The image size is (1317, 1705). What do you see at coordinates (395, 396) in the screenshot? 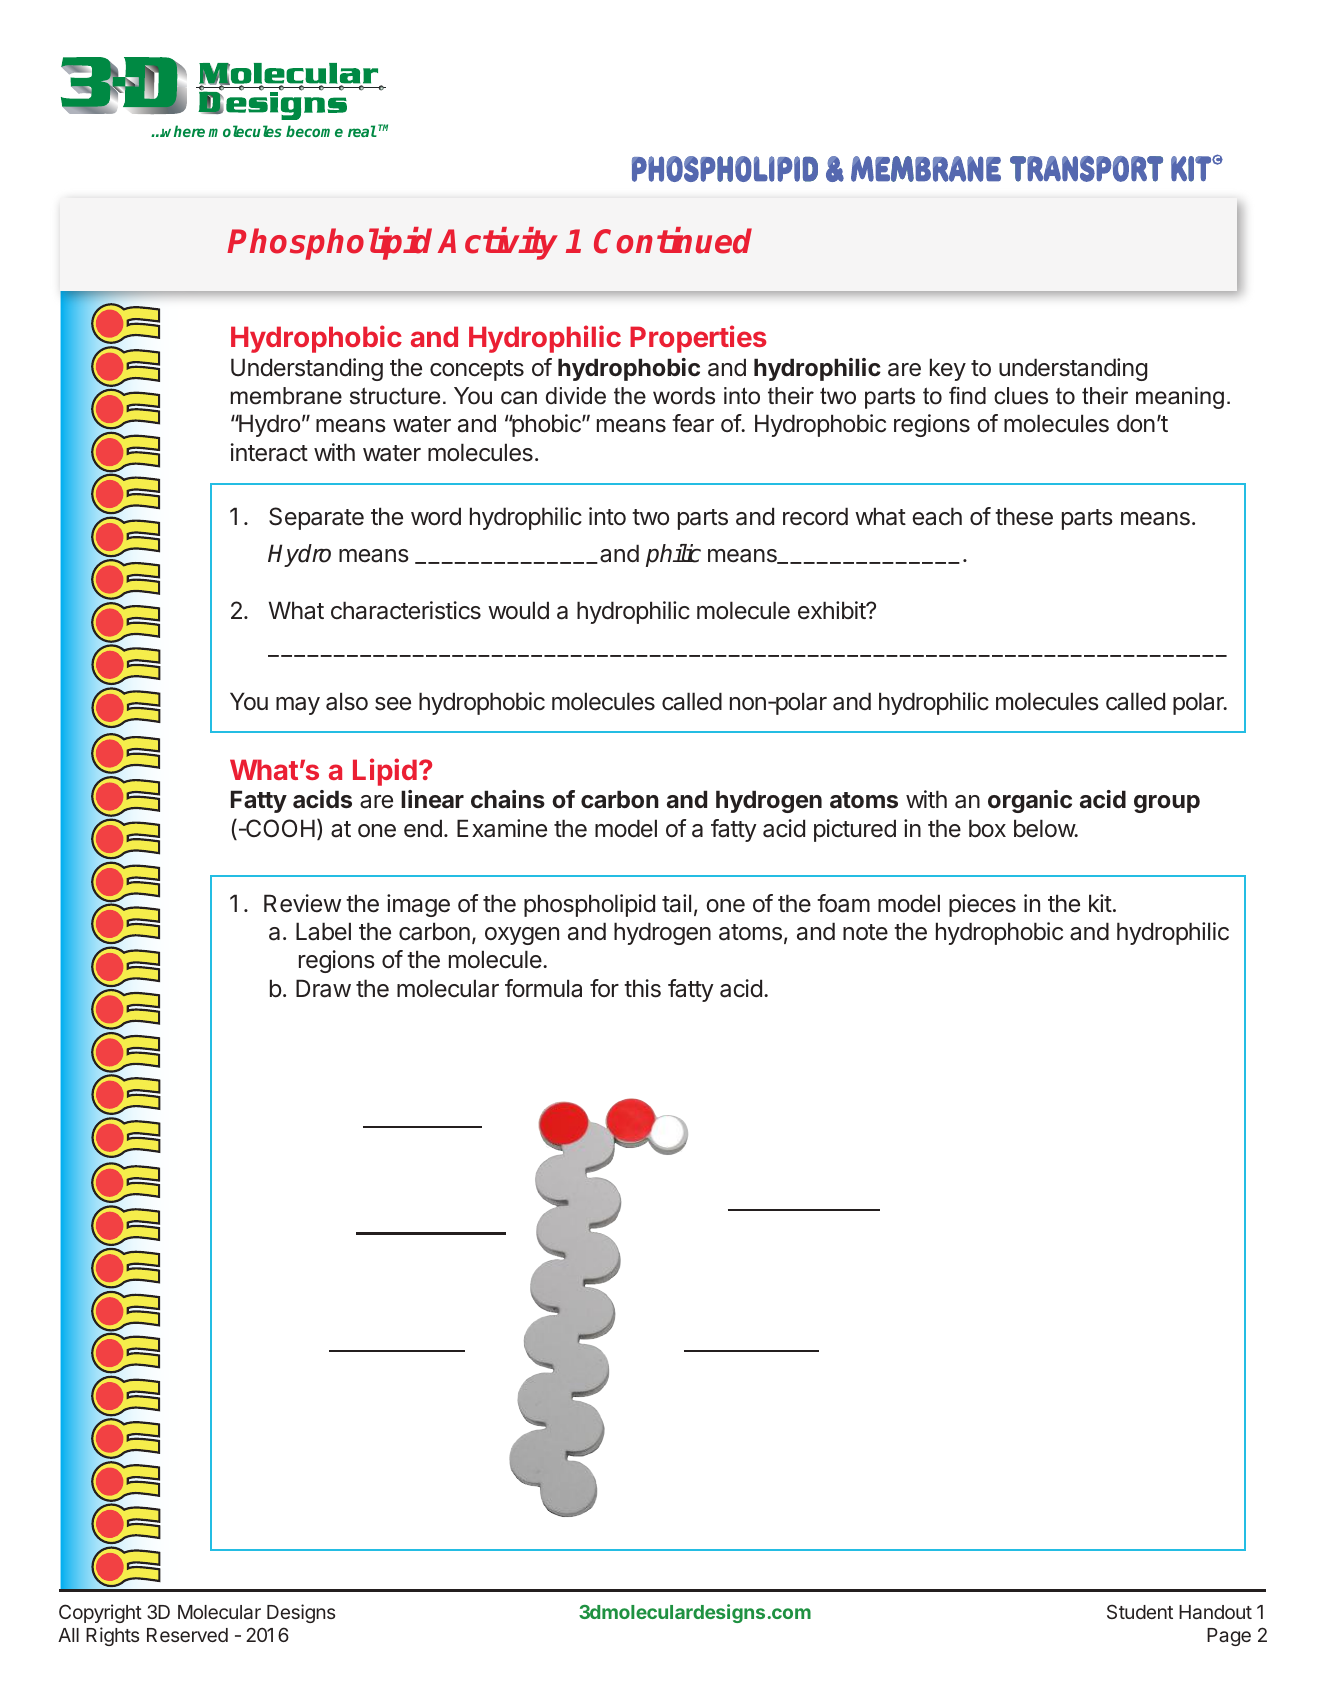
I see `structure` at bounding box center [395, 396].
